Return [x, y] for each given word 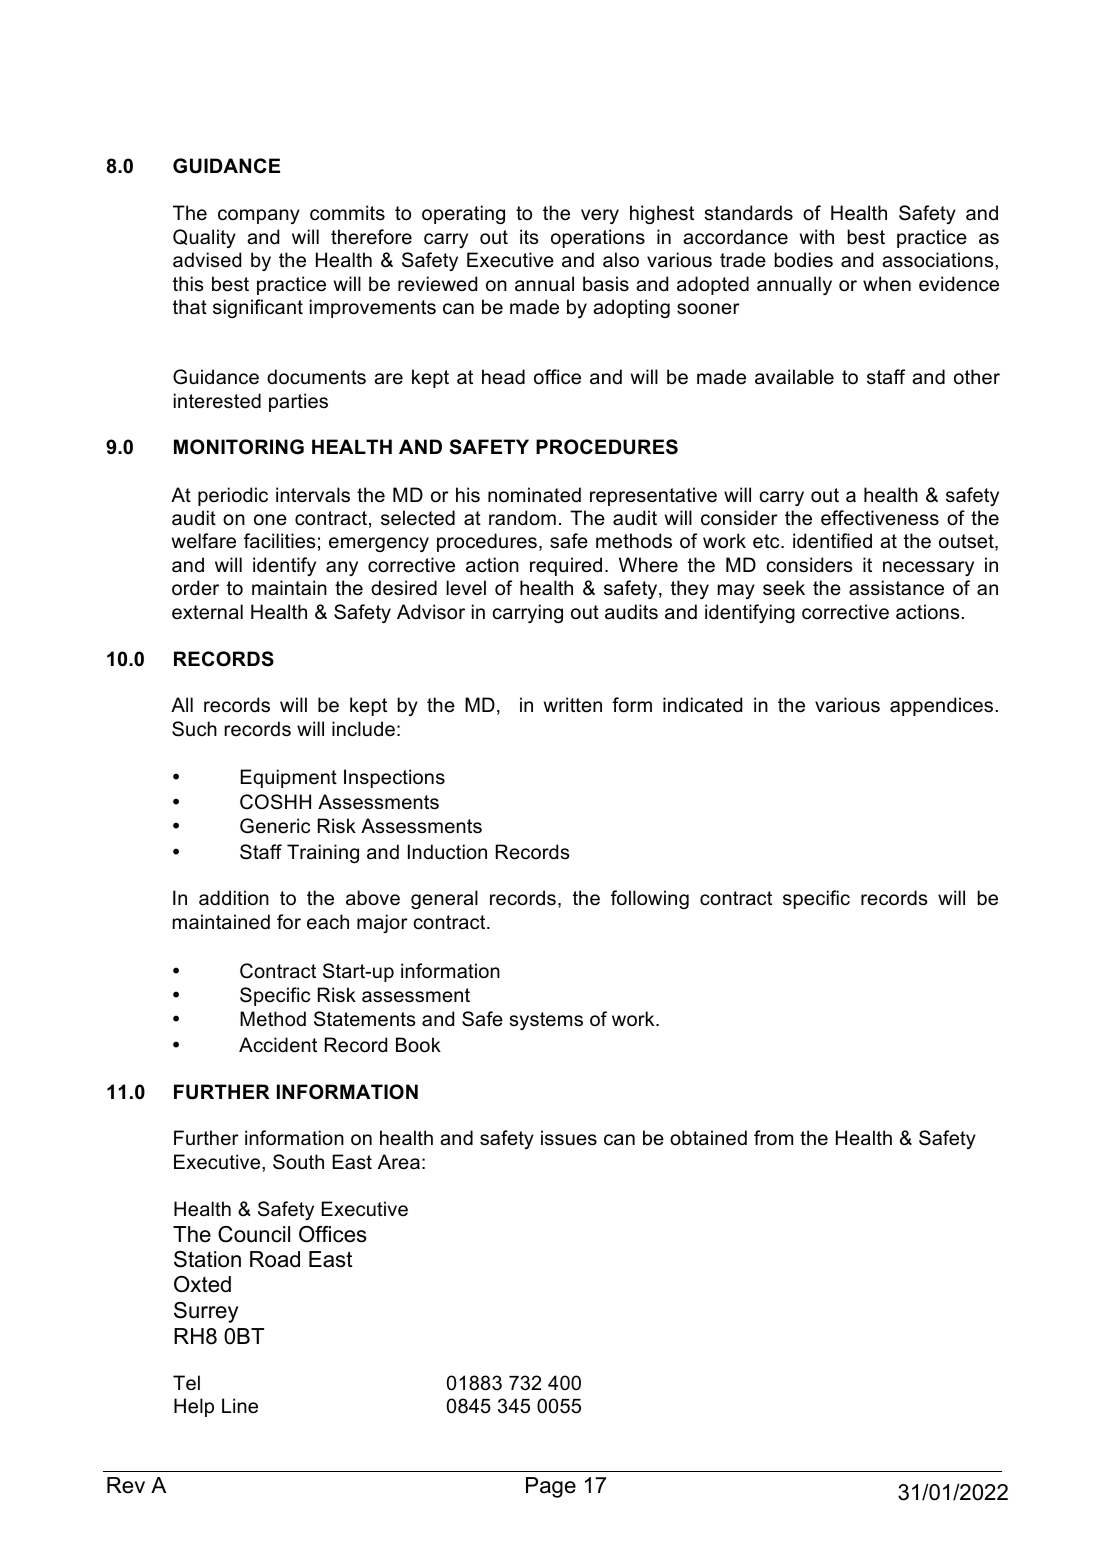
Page [551, 1487]
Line [240, 1406]
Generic [275, 826]
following [650, 899]
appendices [941, 706]
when [887, 284]
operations [598, 238]
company [259, 216]
